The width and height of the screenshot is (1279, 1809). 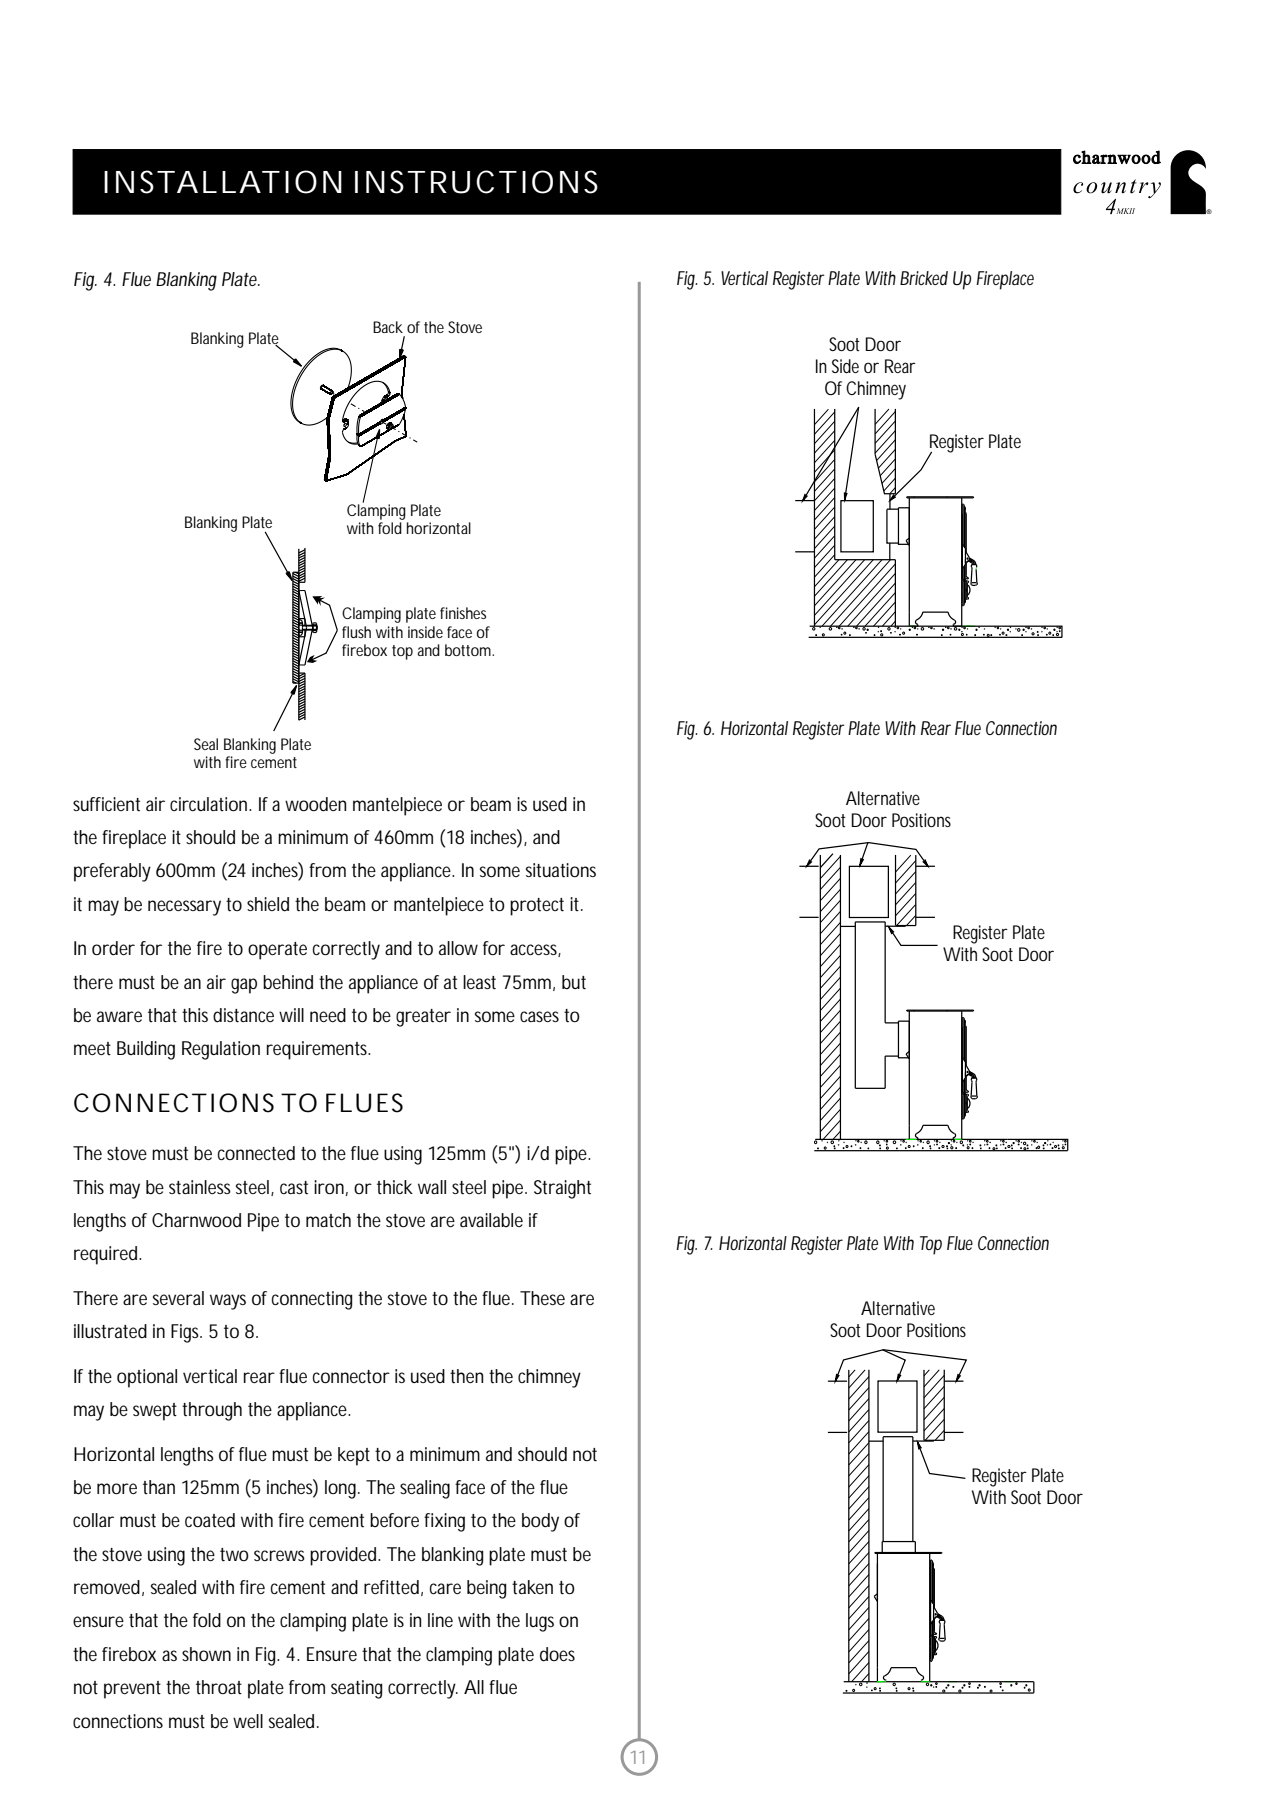 I want to click on Back, so click(x=388, y=327).
